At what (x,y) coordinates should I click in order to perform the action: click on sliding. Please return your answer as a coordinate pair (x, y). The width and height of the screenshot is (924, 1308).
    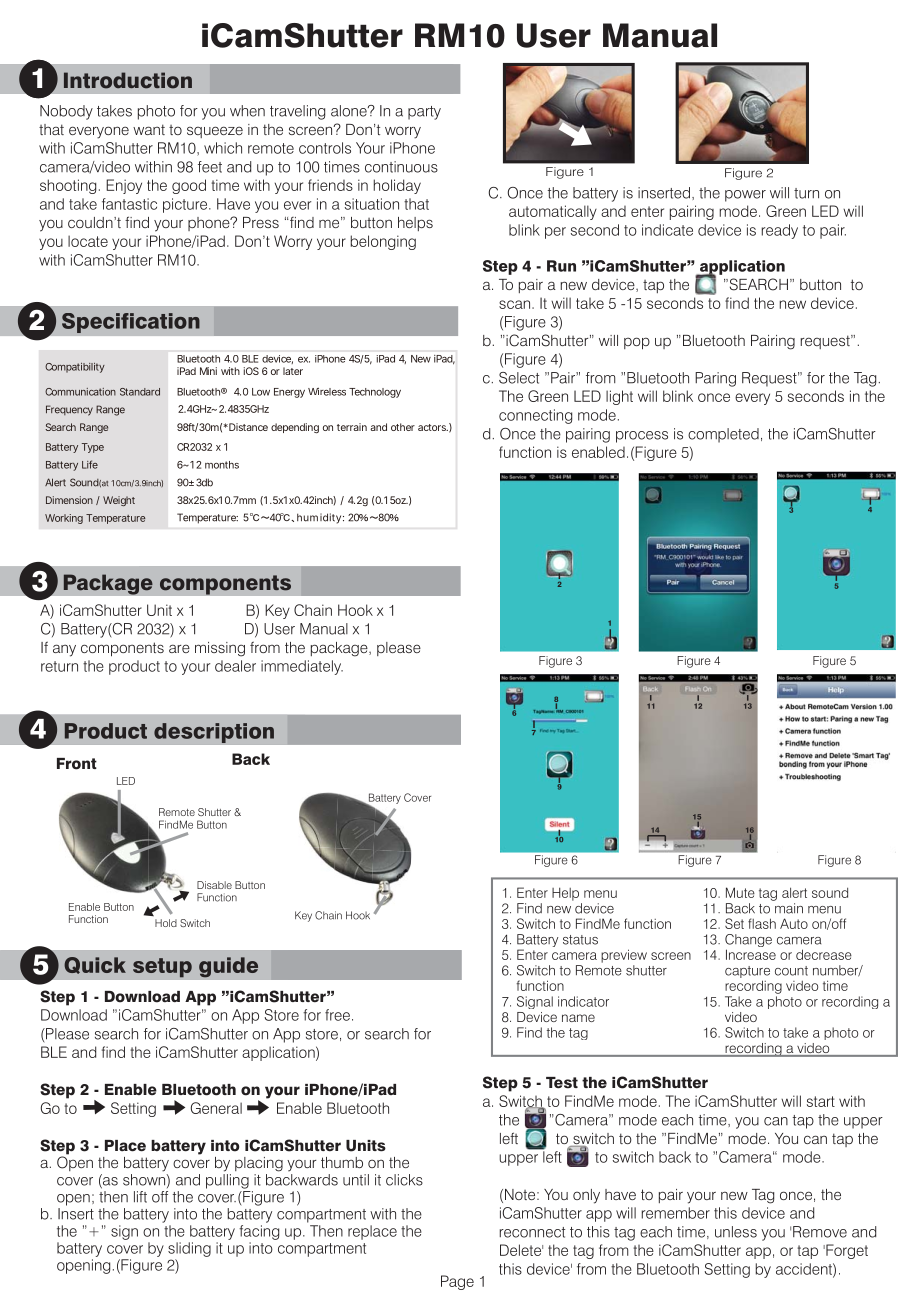
    Looking at the image, I should click on (189, 1249).
